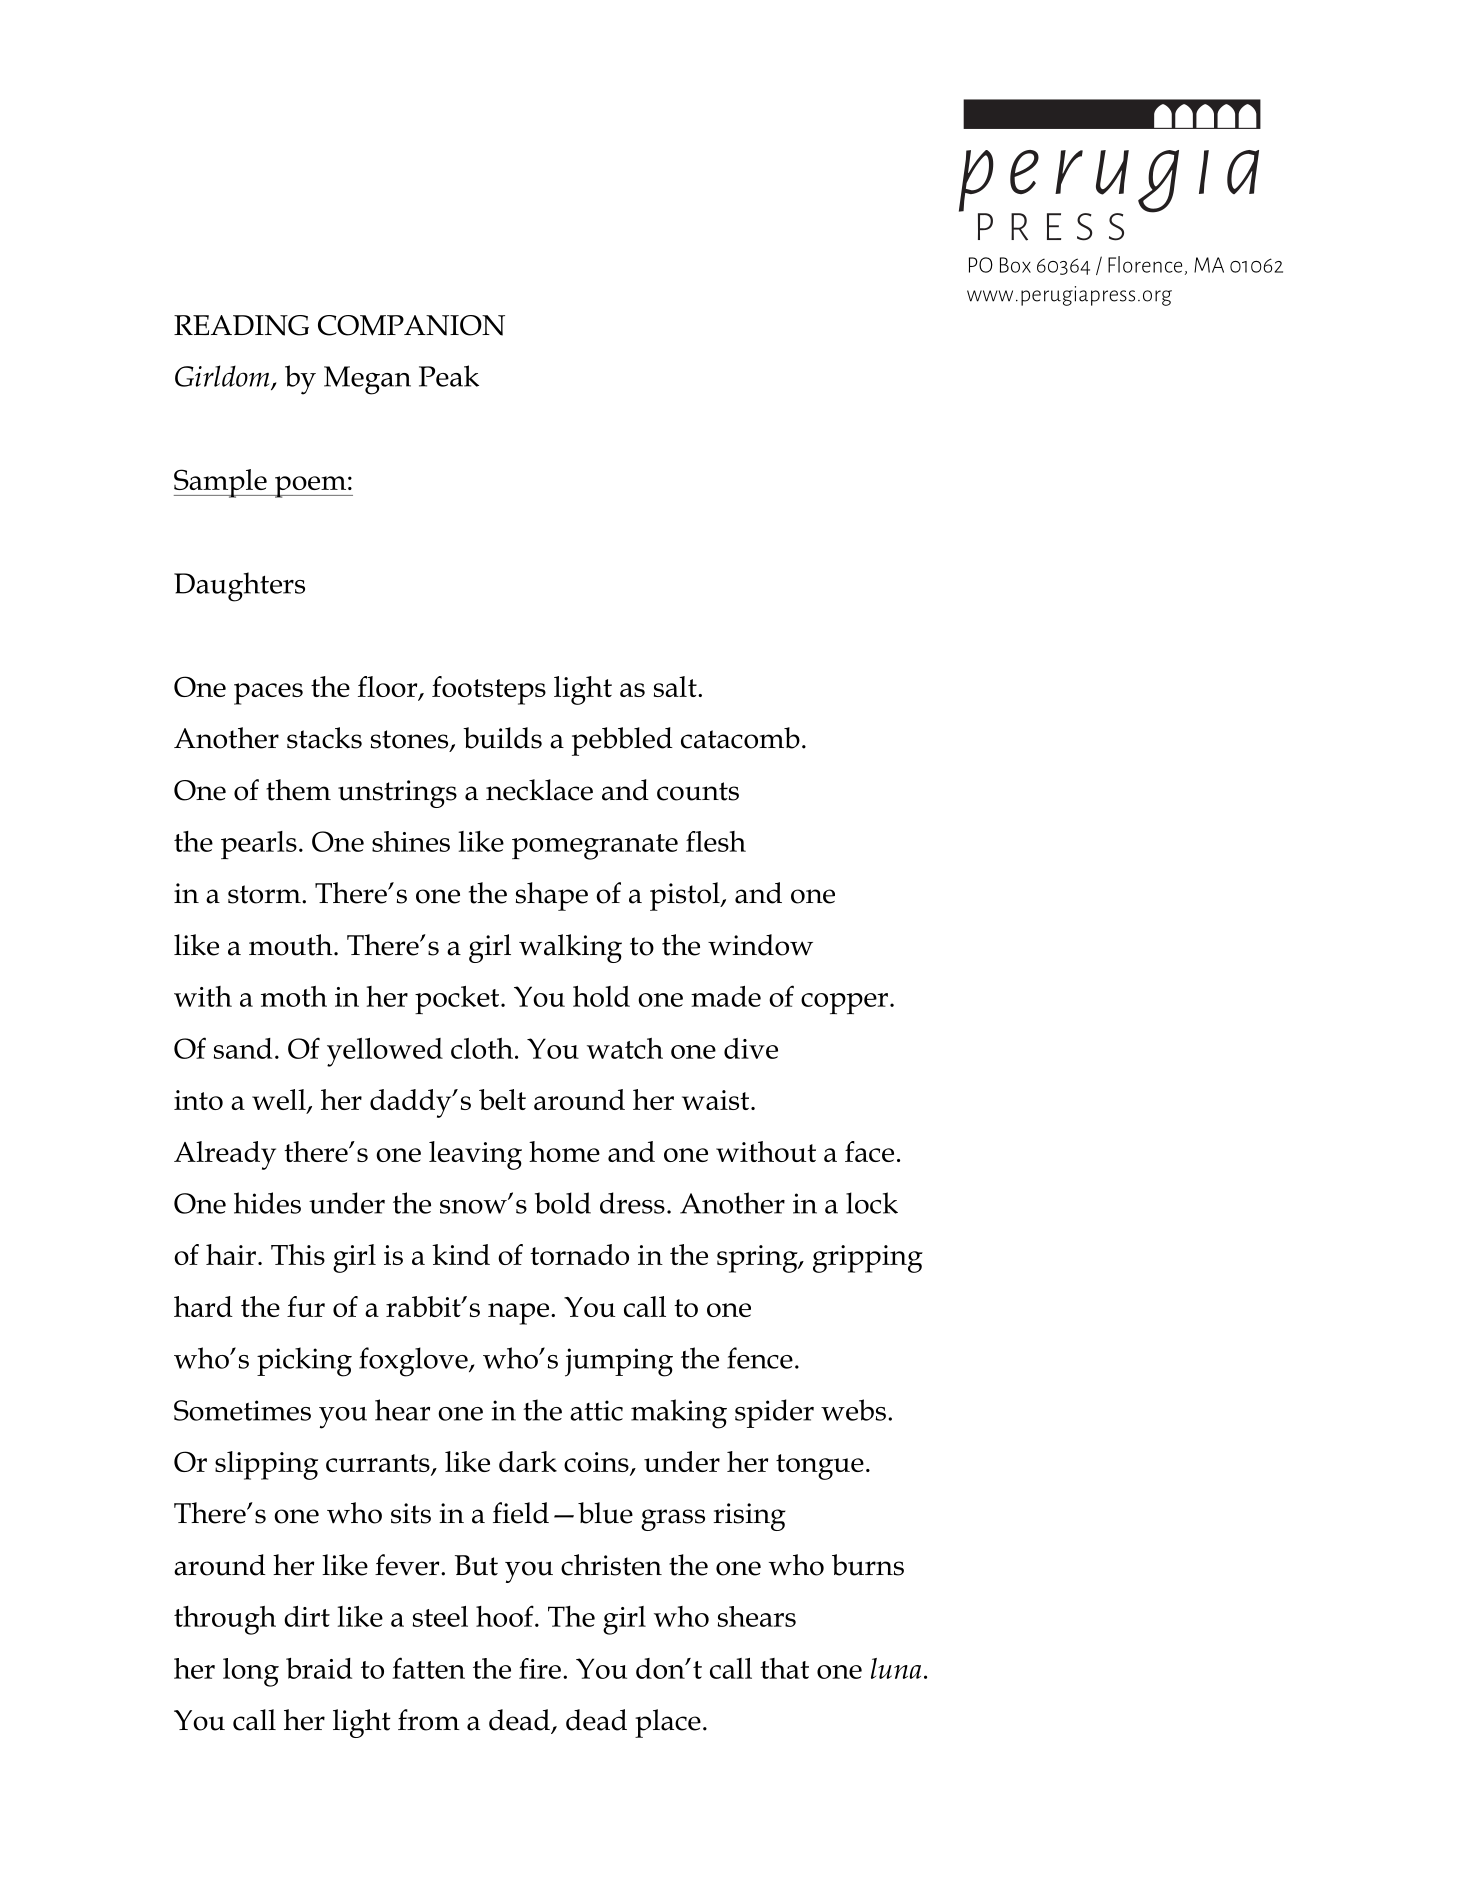 The height and width of the page is (1886, 1457). Describe the element at coordinates (698, 791) in the page. I see `counts` at that location.
